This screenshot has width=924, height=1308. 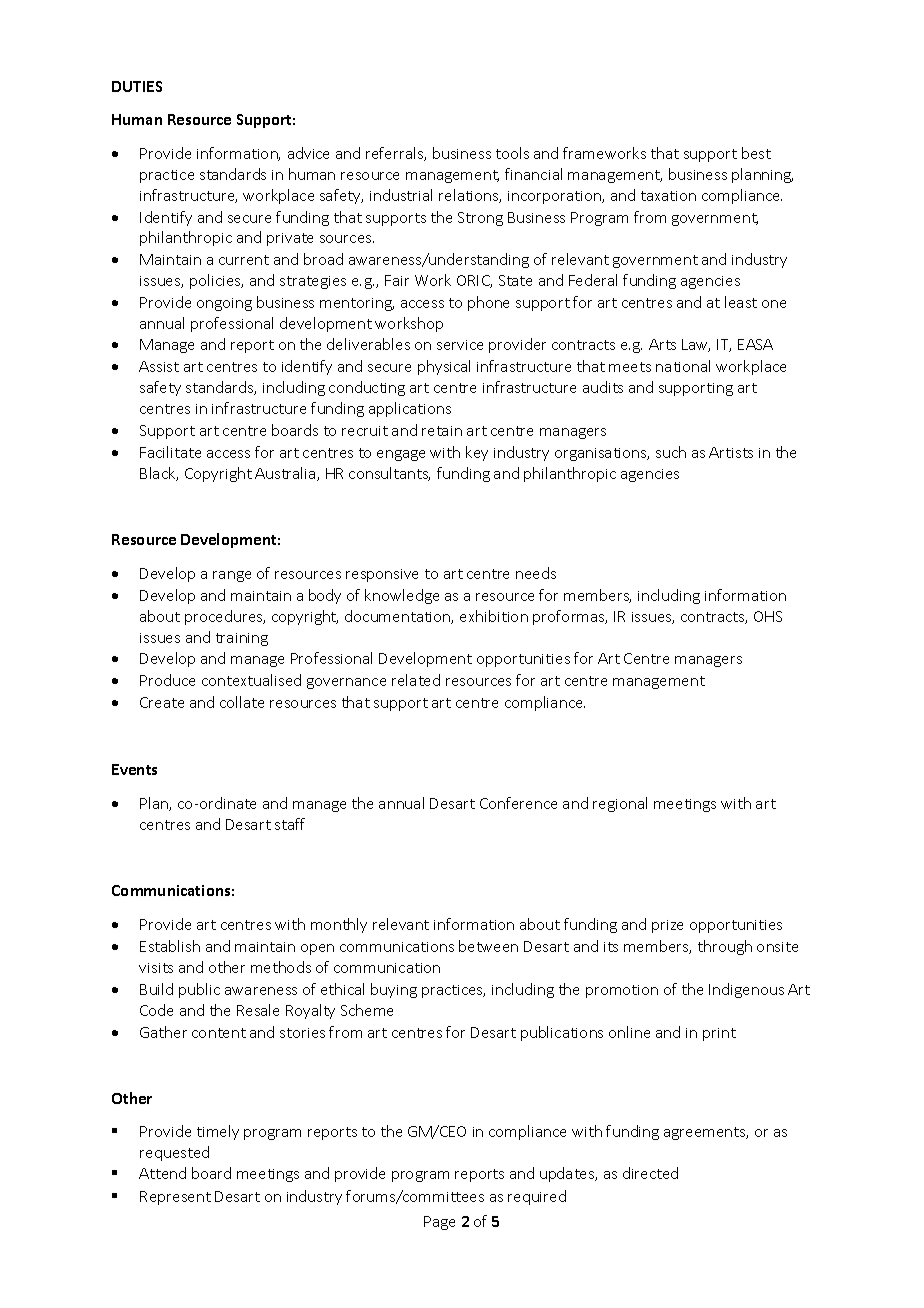 I want to click on DUTIES, so click(x=137, y=86).
